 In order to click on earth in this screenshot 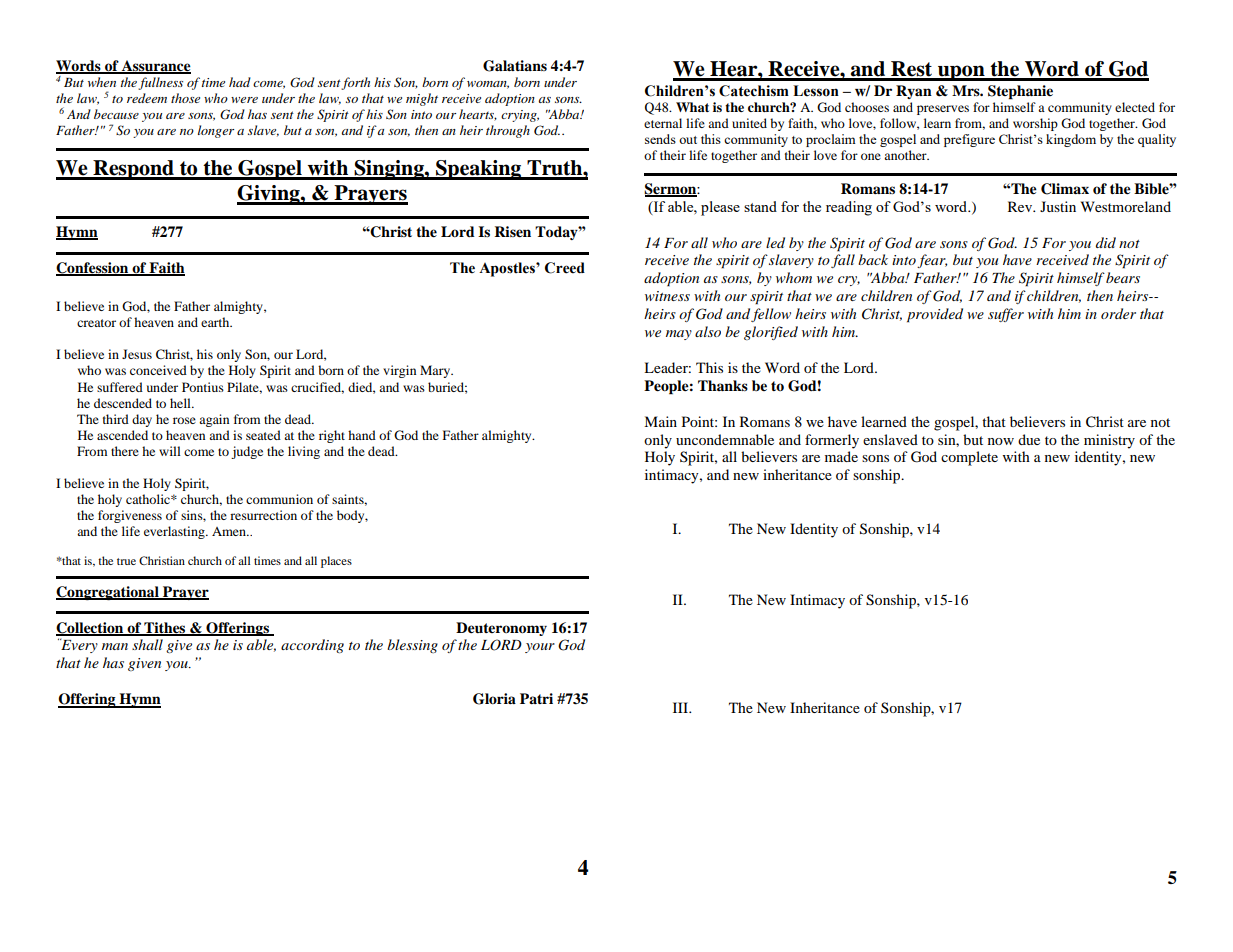, I will do `click(216, 322)`.
